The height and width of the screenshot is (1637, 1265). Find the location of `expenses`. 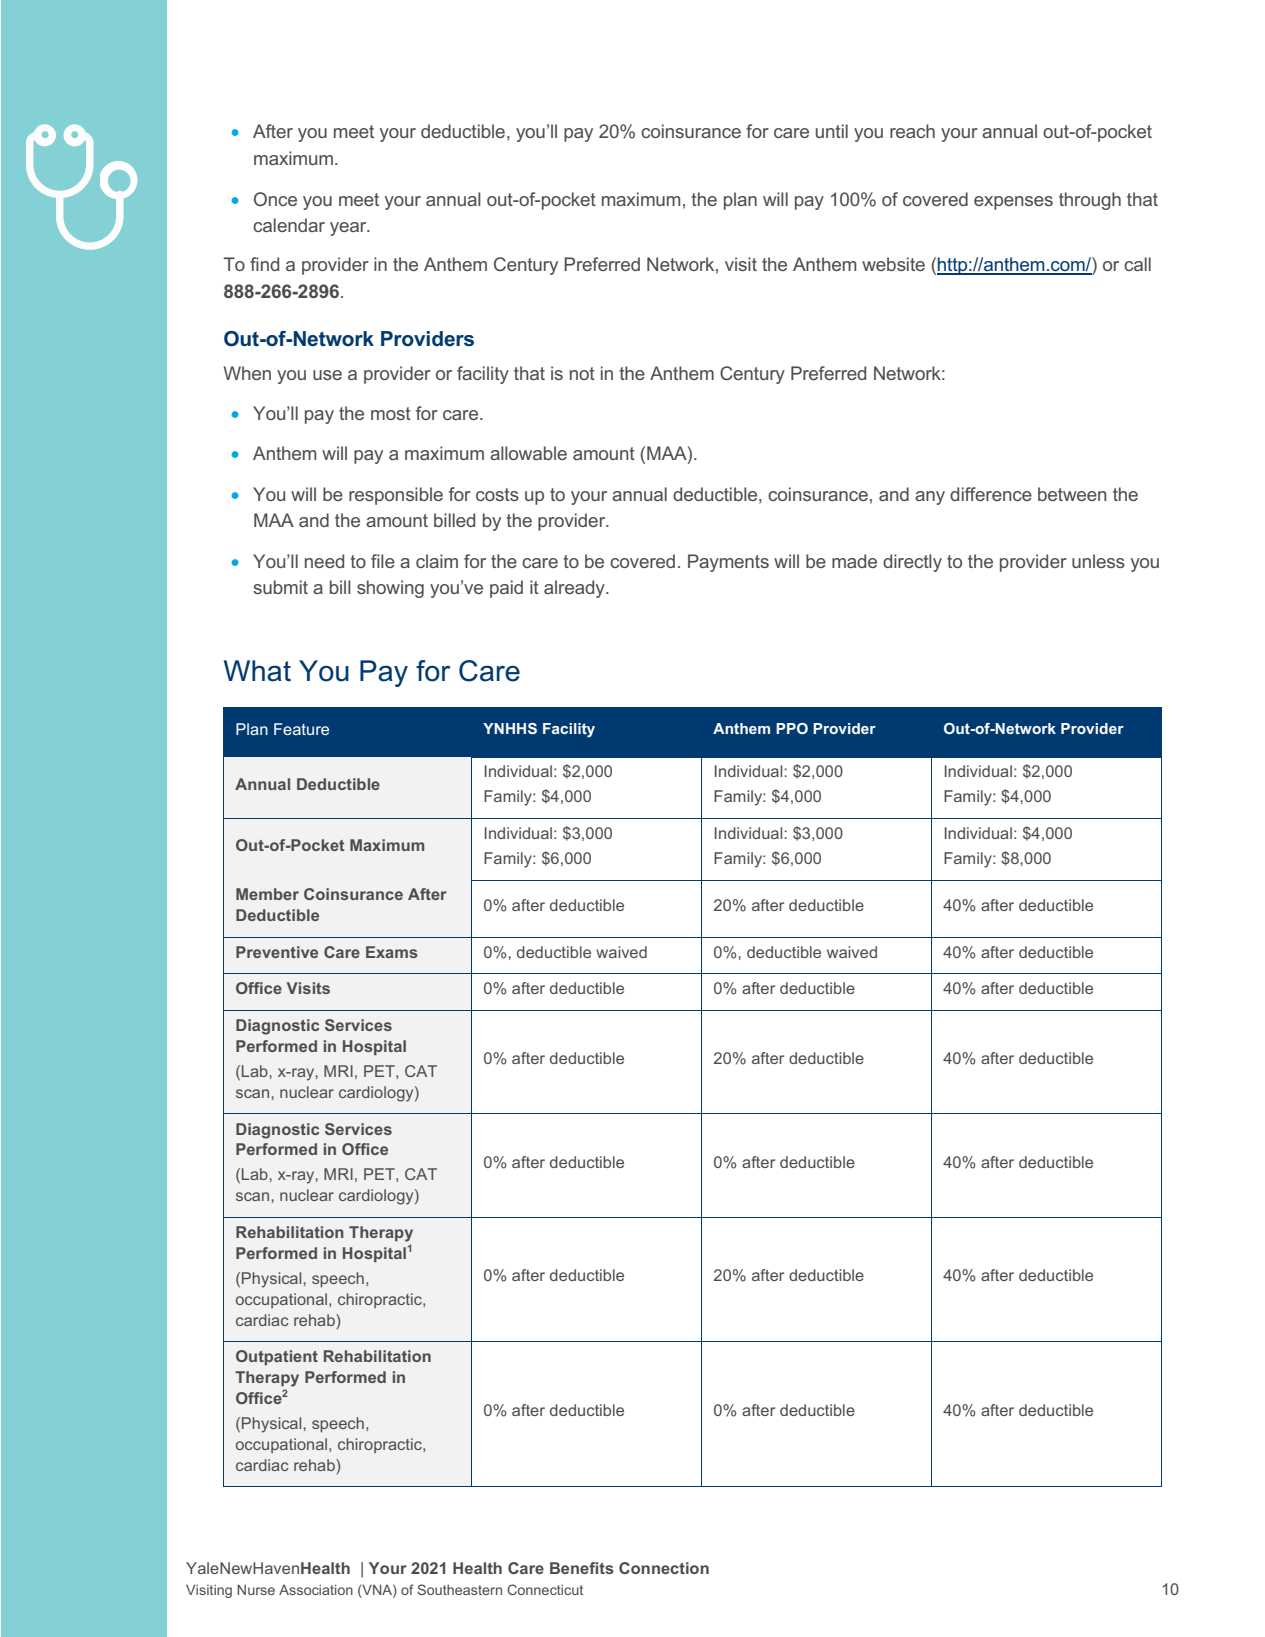

expenses is located at coordinates (1013, 203).
